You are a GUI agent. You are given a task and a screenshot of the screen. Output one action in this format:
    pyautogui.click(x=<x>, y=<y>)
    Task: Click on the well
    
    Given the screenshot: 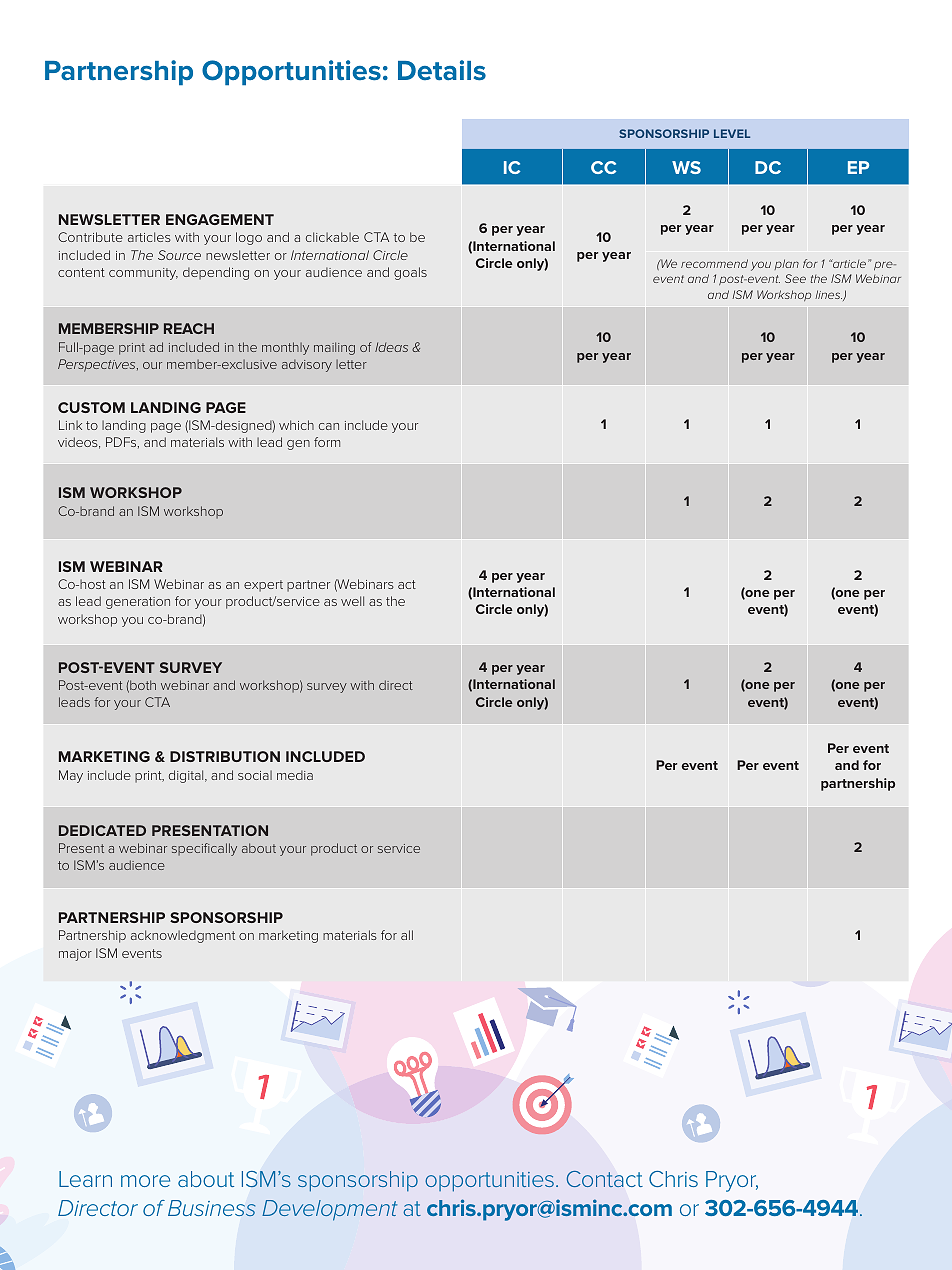 What is the action you would take?
    pyautogui.click(x=352, y=601)
